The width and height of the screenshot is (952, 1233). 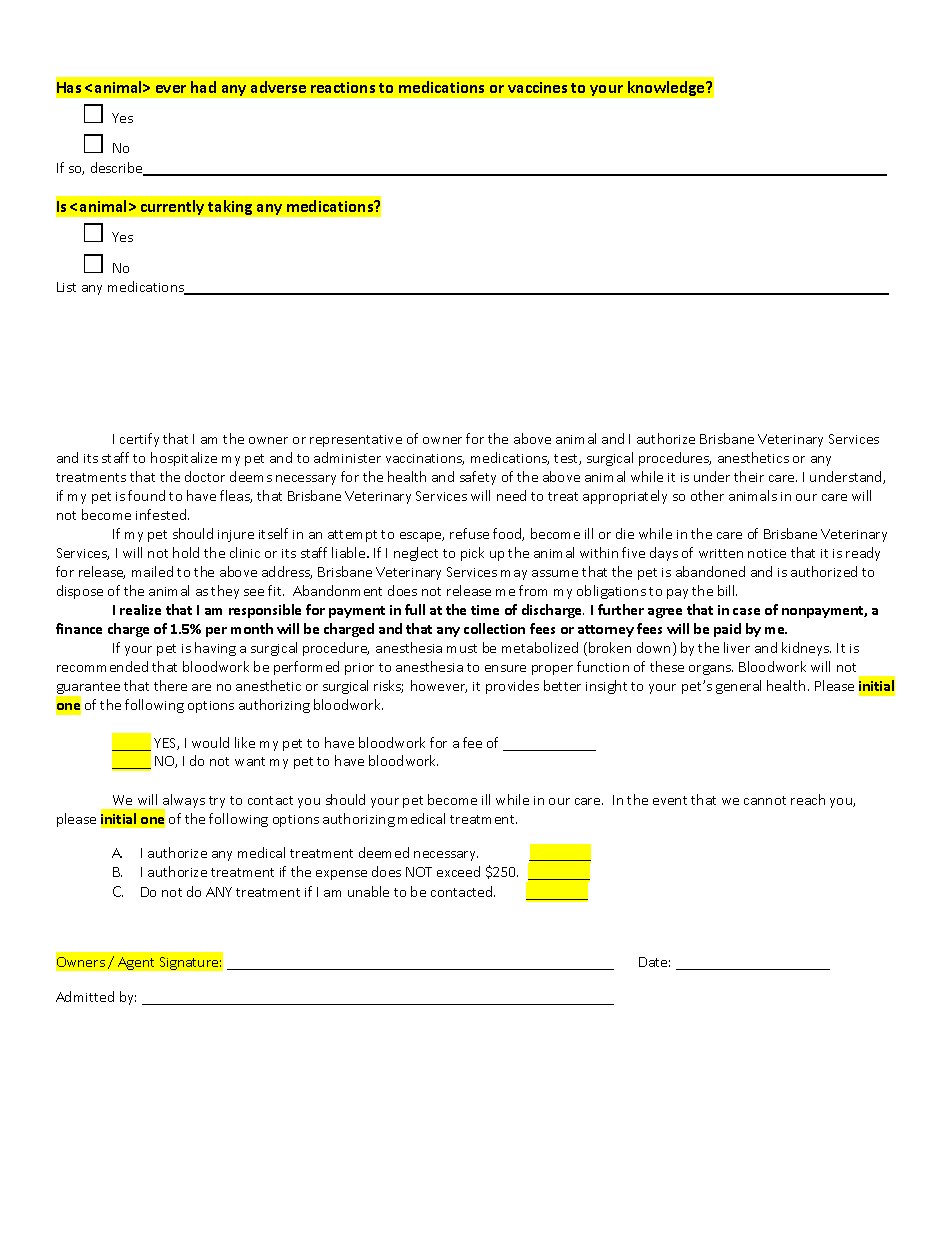 I want to click on unable, so click(x=368, y=891).
